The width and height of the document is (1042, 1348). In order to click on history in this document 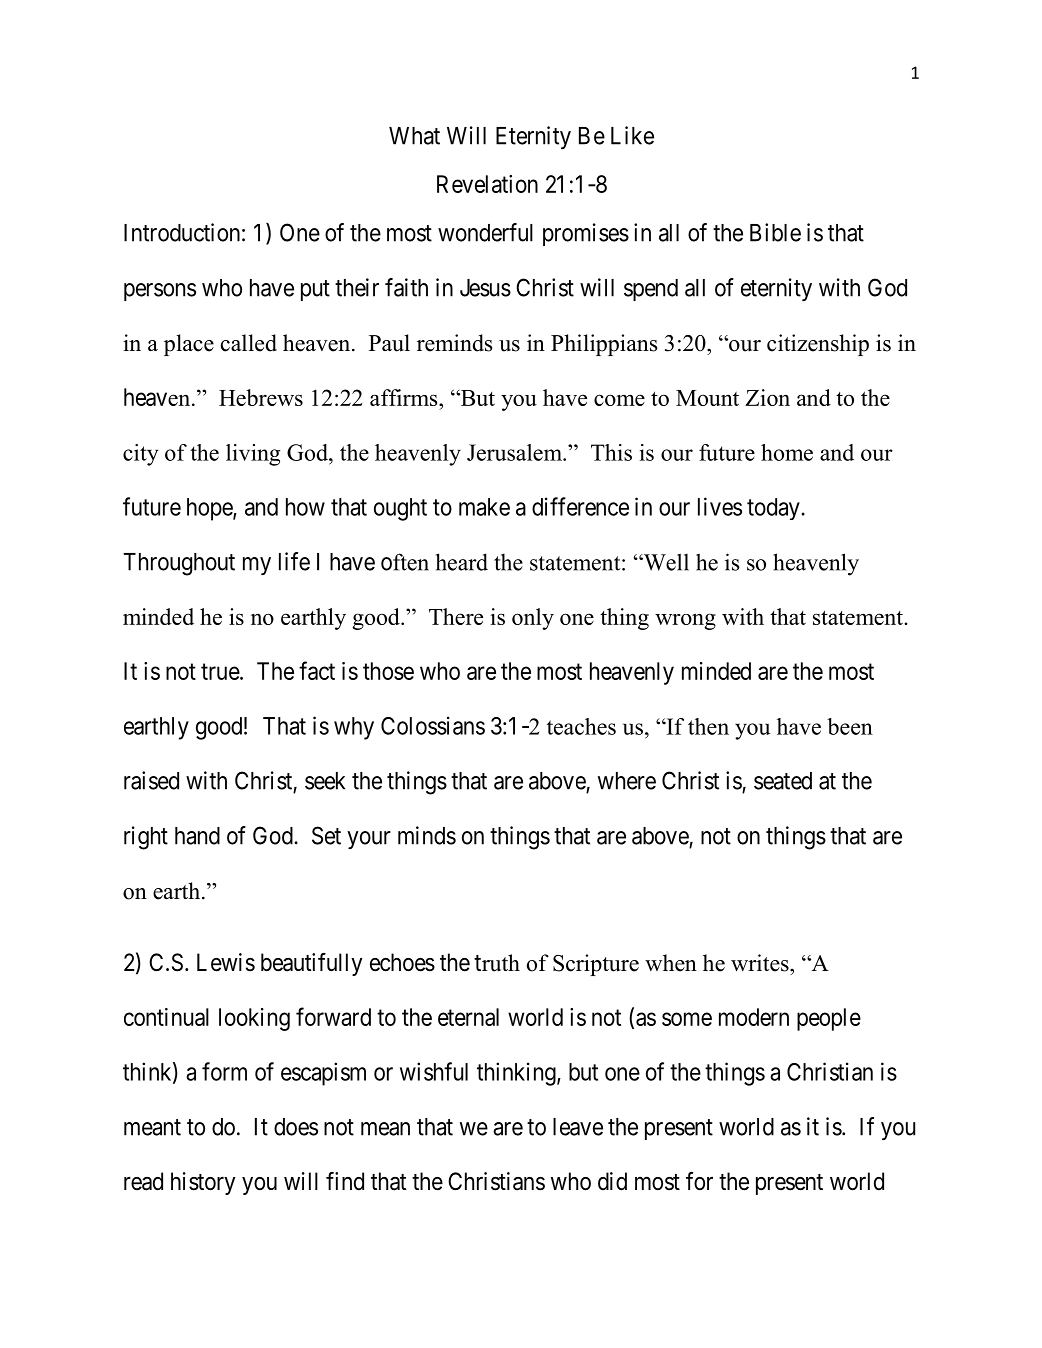, I will do `click(203, 1183)`.
